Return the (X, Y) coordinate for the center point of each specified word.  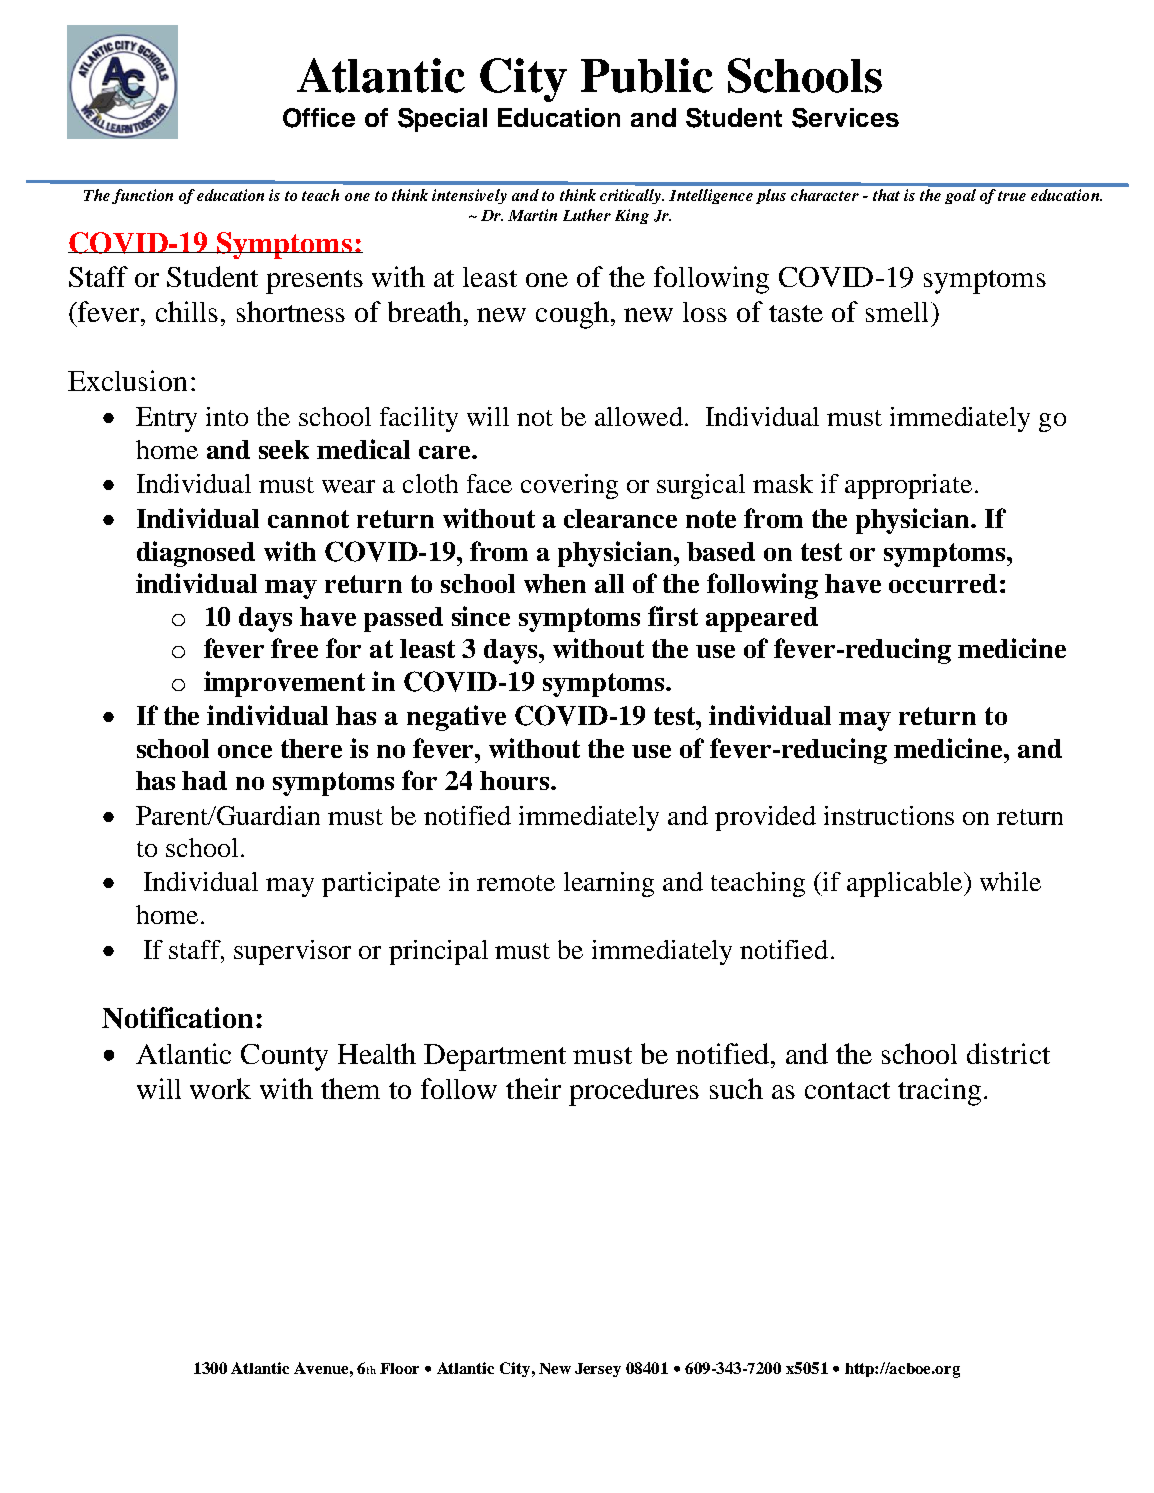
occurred (943, 583)
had (204, 780)
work (220, 1088)
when (555, 583)
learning (609, 884)
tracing (939, 1092)
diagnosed (196, 554)
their (533, 1088)
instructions (889, 815)
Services (845, 118)
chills (187, 311)
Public (647, 75)
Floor (399, 1368)
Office (319, 118)
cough (574, 315)
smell (899, 312)
